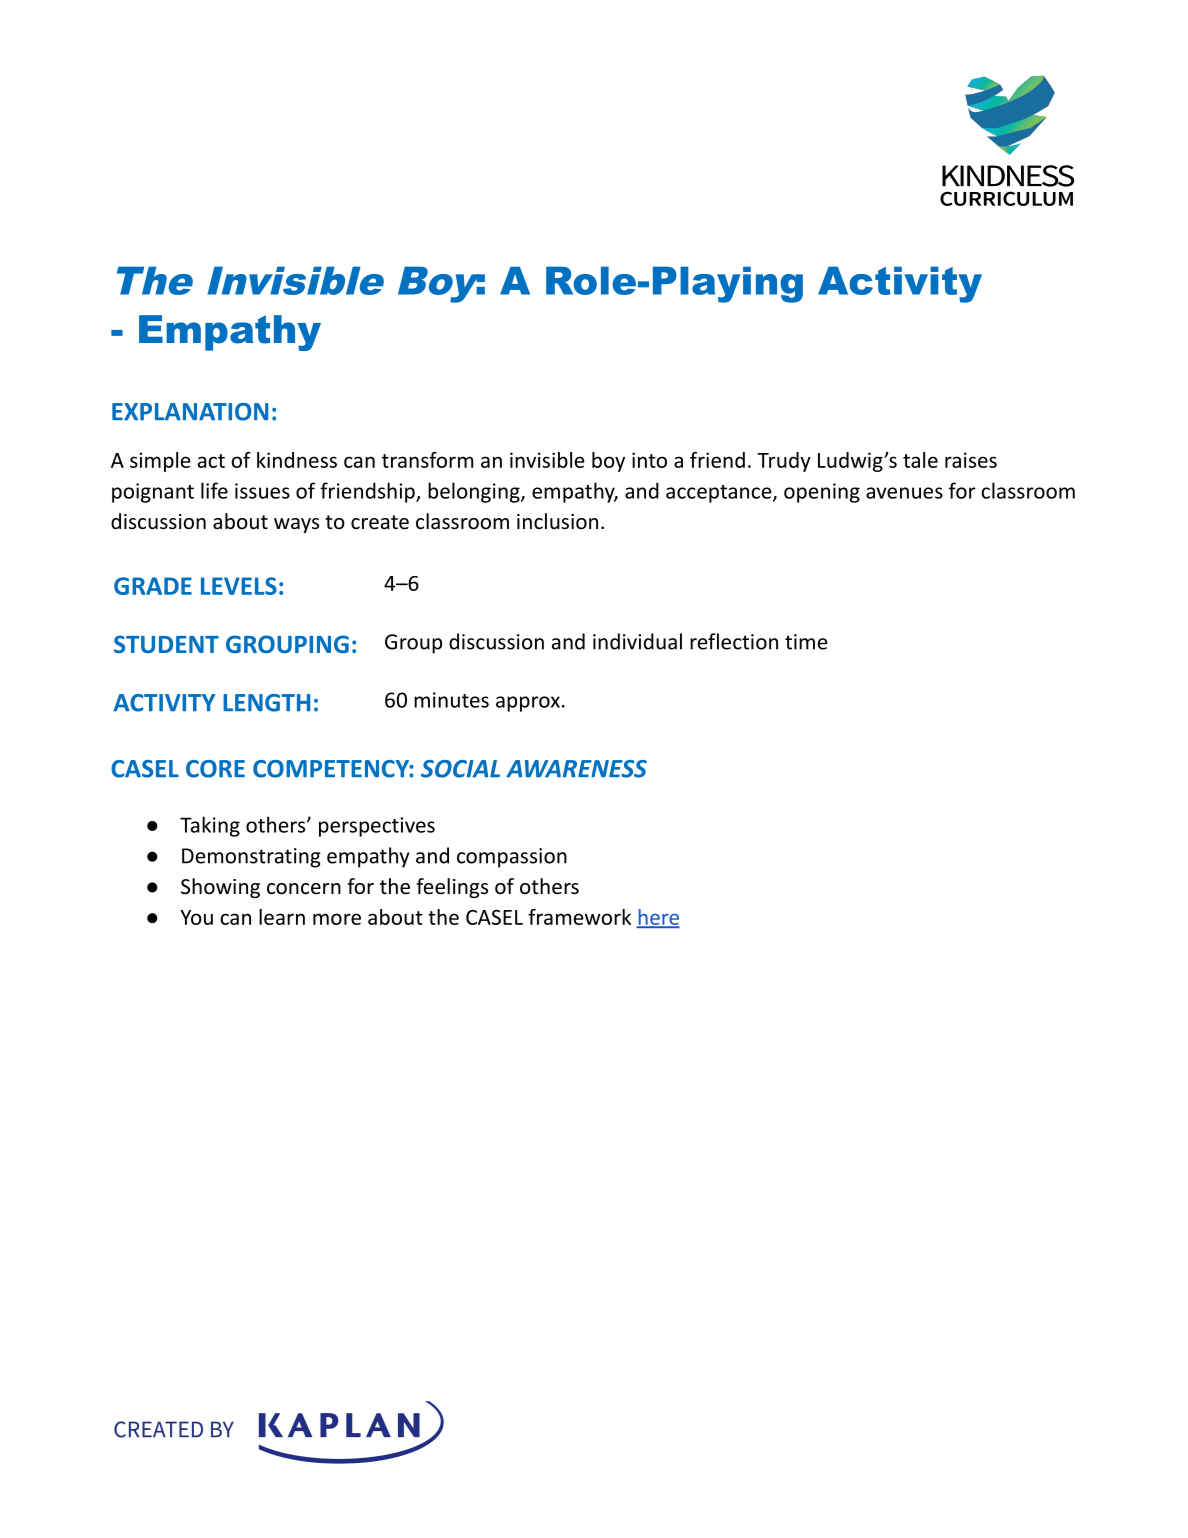  Describe the element at coordinates (649, 460) in the screenshot. I see `into` at that location.
